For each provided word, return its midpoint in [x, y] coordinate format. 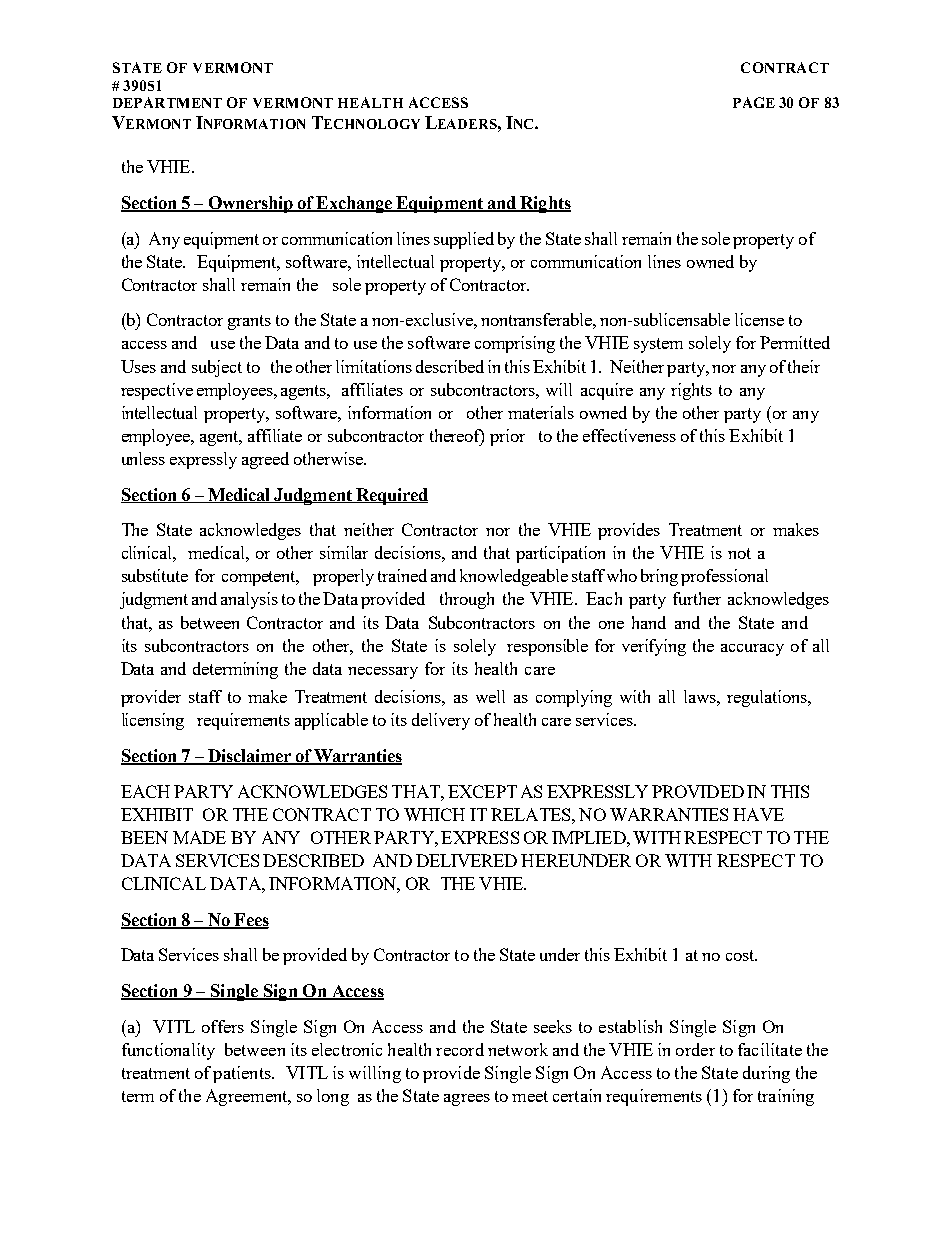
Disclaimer [249, 757]
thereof [457, 437]
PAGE [754, 102]
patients [243, 1074]
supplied [464, 240]
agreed [265, 460]
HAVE [758, 814]
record [460, 1049]
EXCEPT [482, 791]
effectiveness [629, 435]
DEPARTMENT [167, 102]
